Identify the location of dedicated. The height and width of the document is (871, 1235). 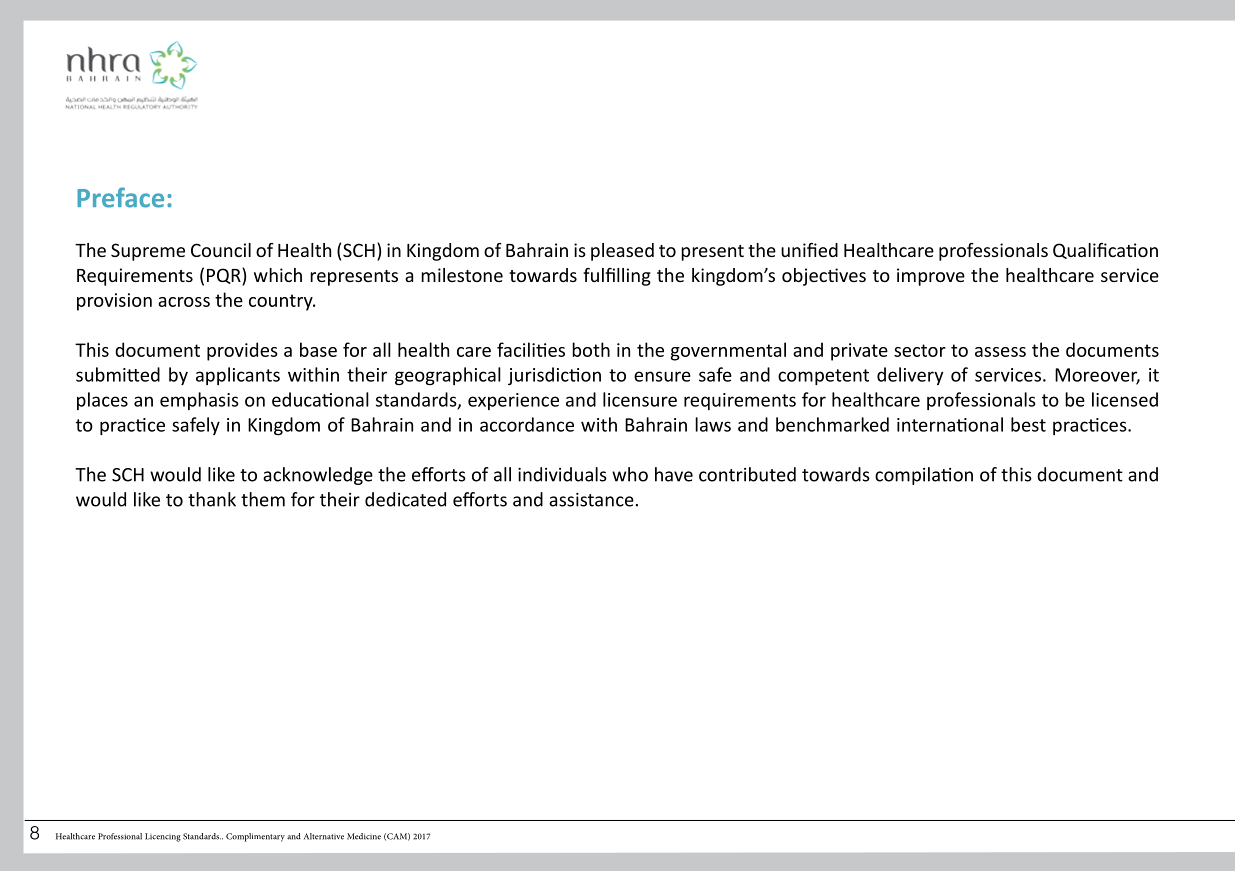
(405, 499).
